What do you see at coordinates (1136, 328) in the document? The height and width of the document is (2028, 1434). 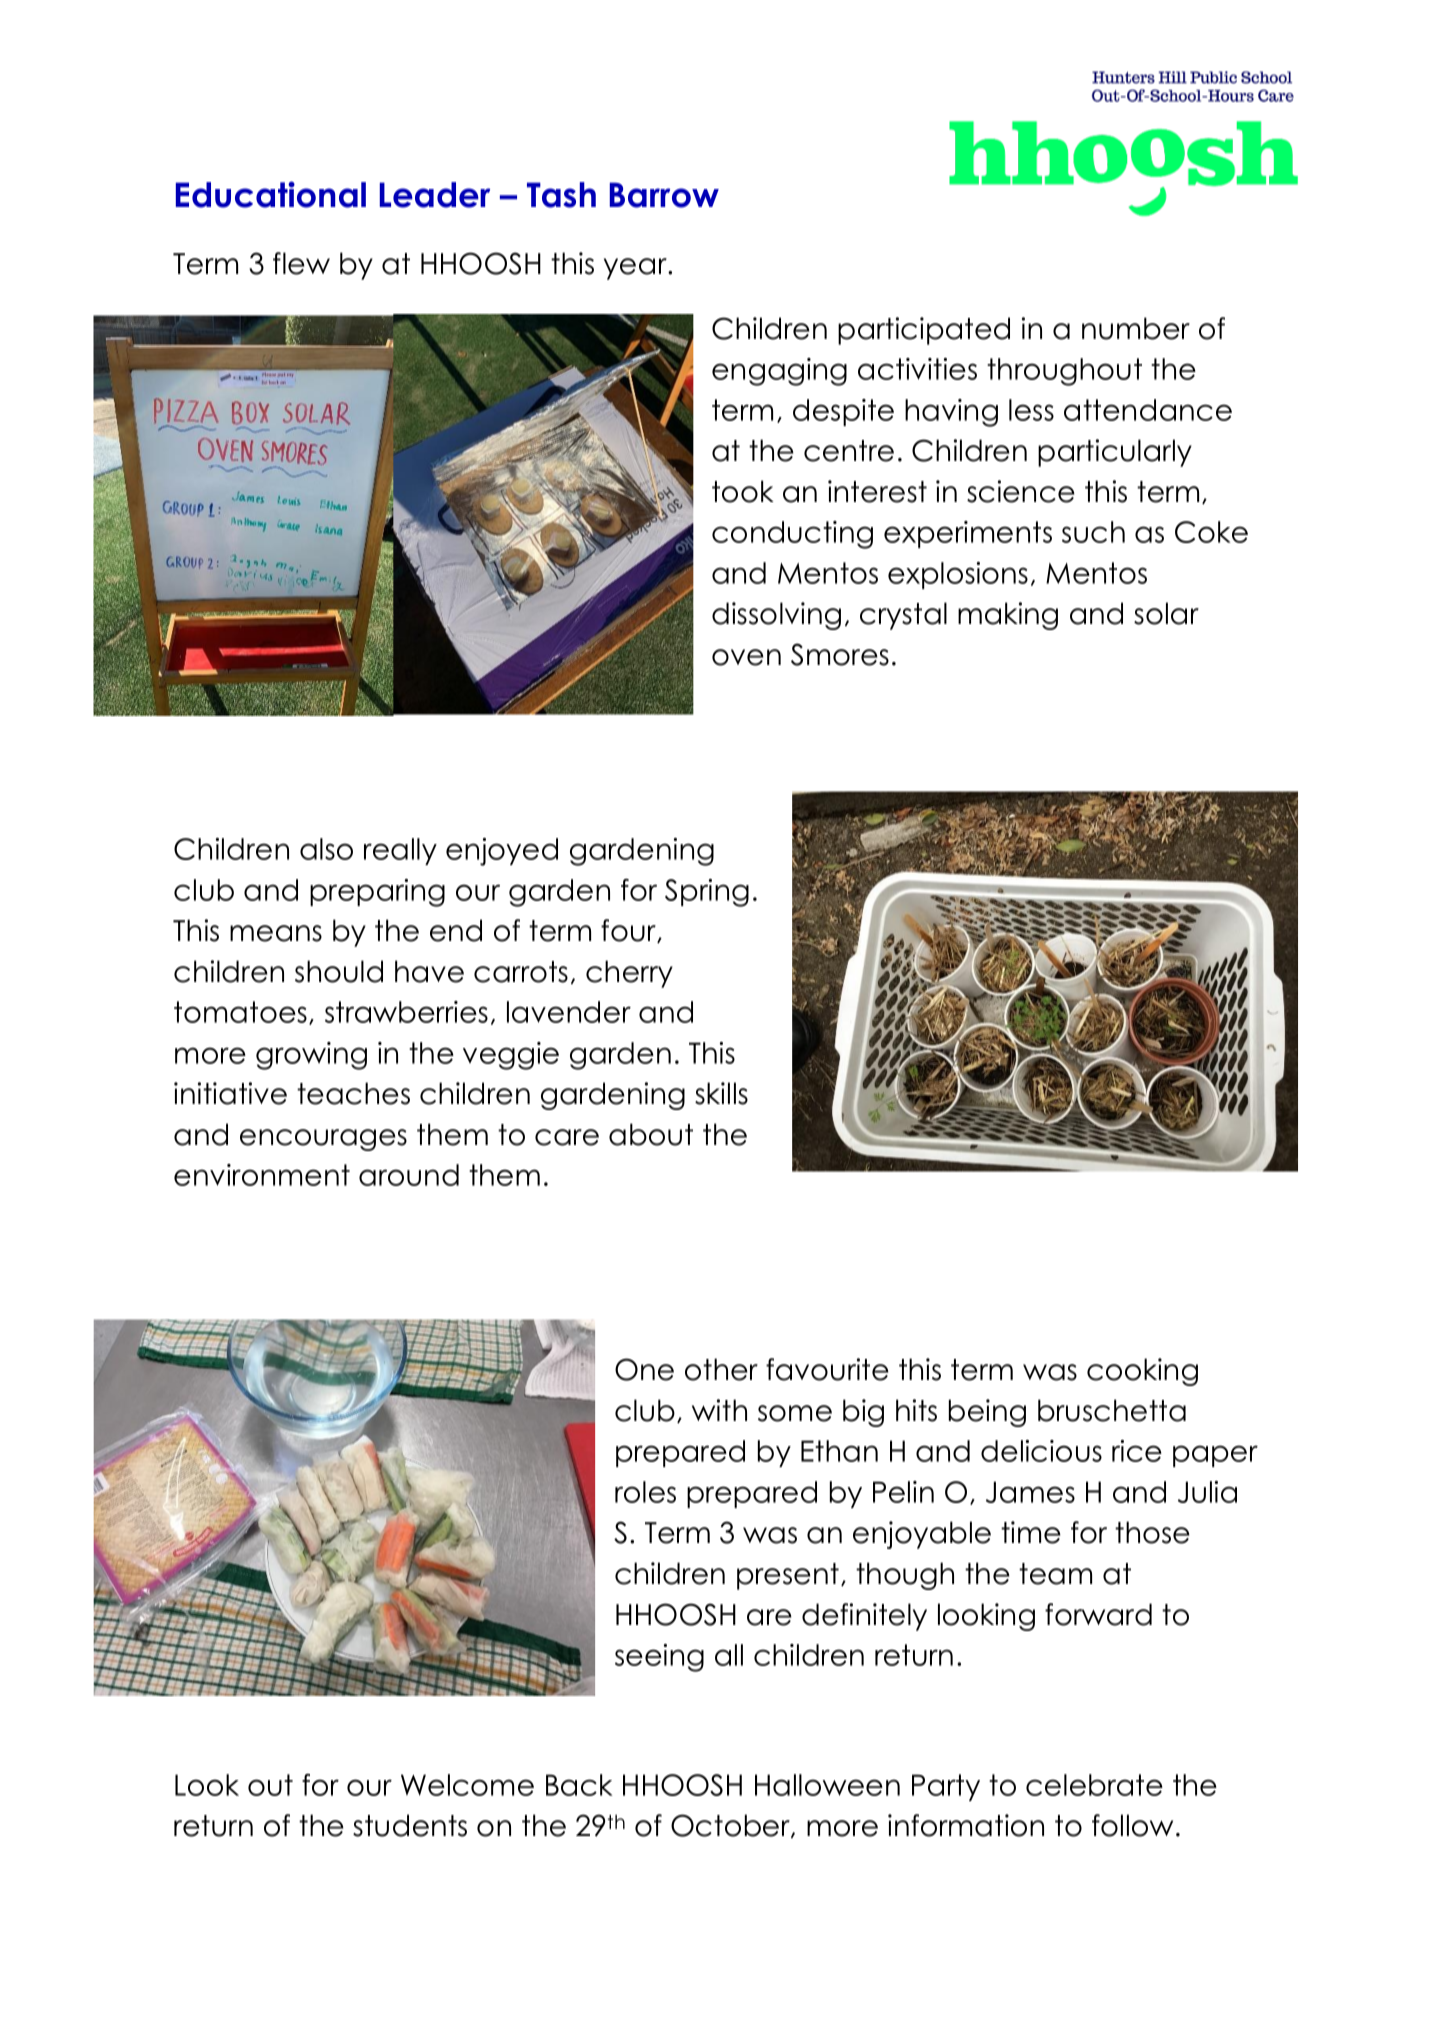 I see `number` at bounding box center [1136, 328].
